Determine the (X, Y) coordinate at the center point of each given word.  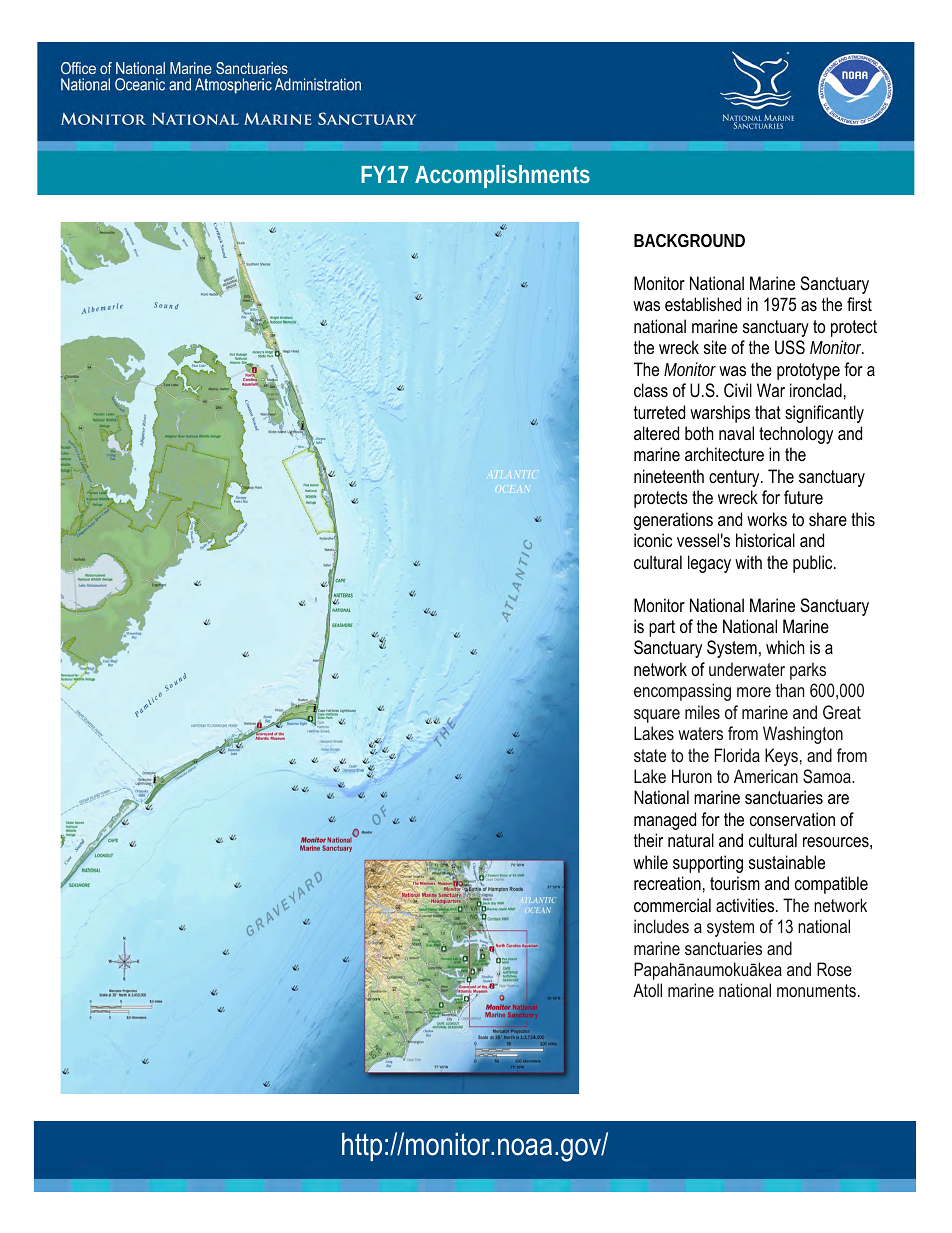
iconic (653, 540)
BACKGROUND (689, 240)
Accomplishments (502, 176)
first (859, 304)
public (814, 564)
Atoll (647, 990)
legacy (709, 564)
